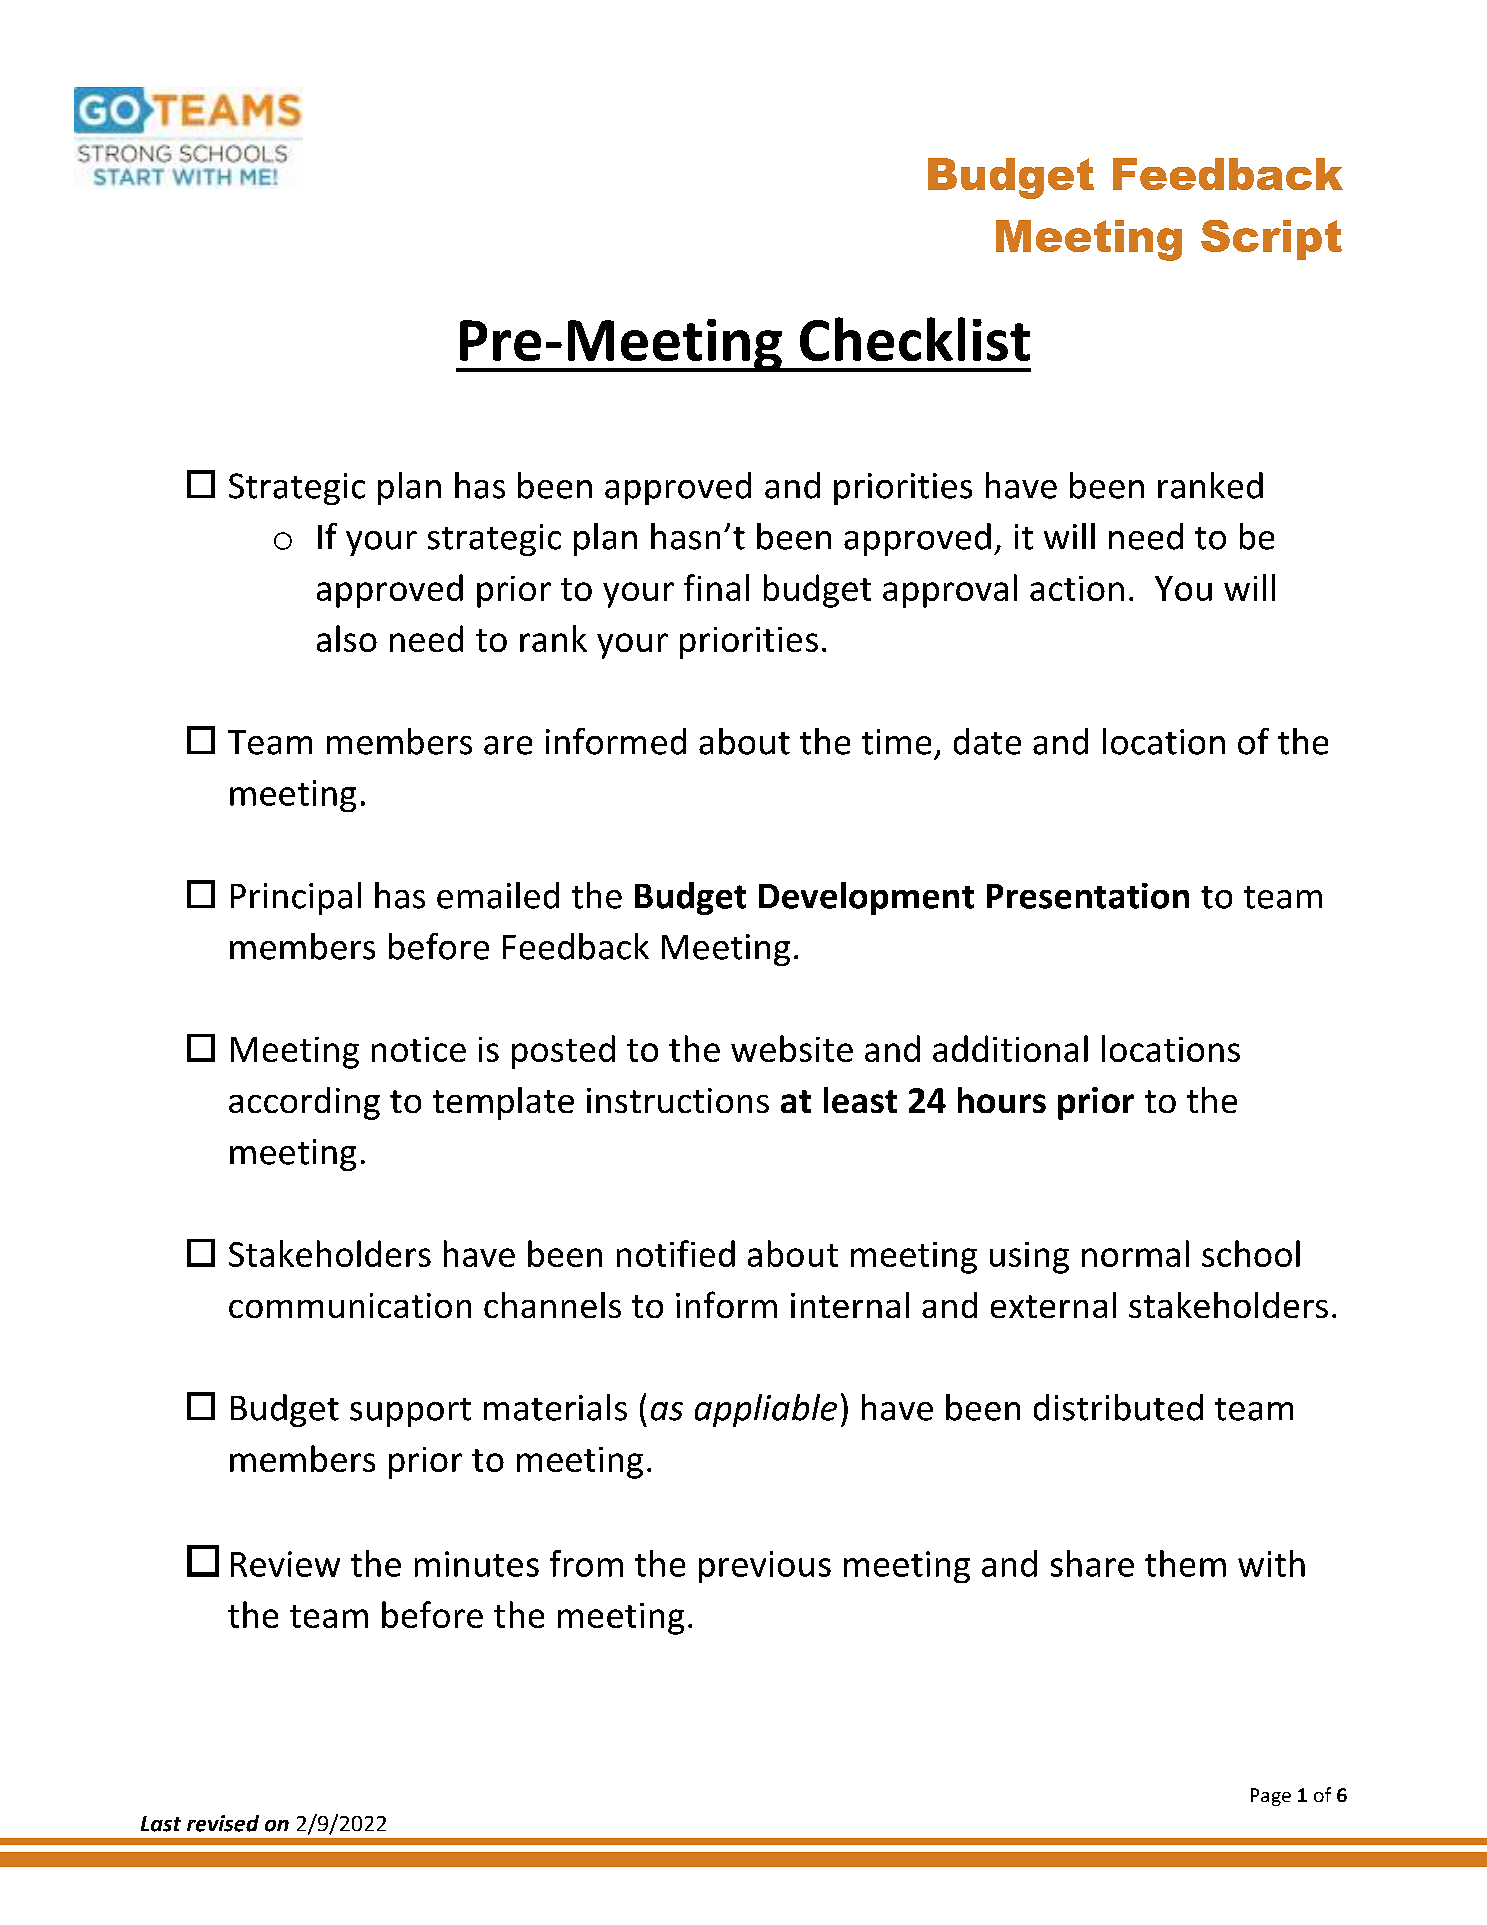  I want to click on also, so click(347, 638).
